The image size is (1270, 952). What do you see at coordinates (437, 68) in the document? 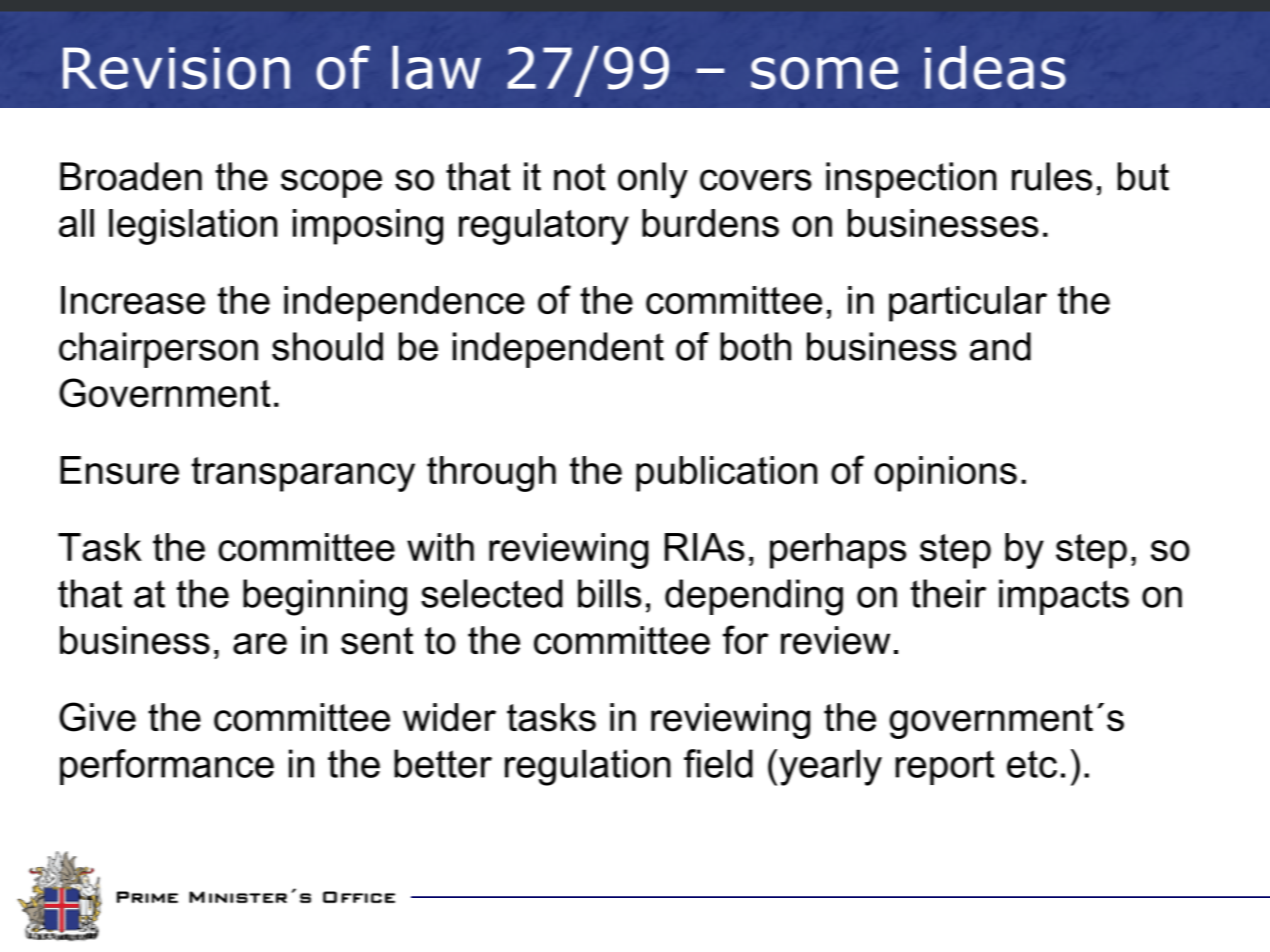
I see `law` at bounding box center [437, 68].
